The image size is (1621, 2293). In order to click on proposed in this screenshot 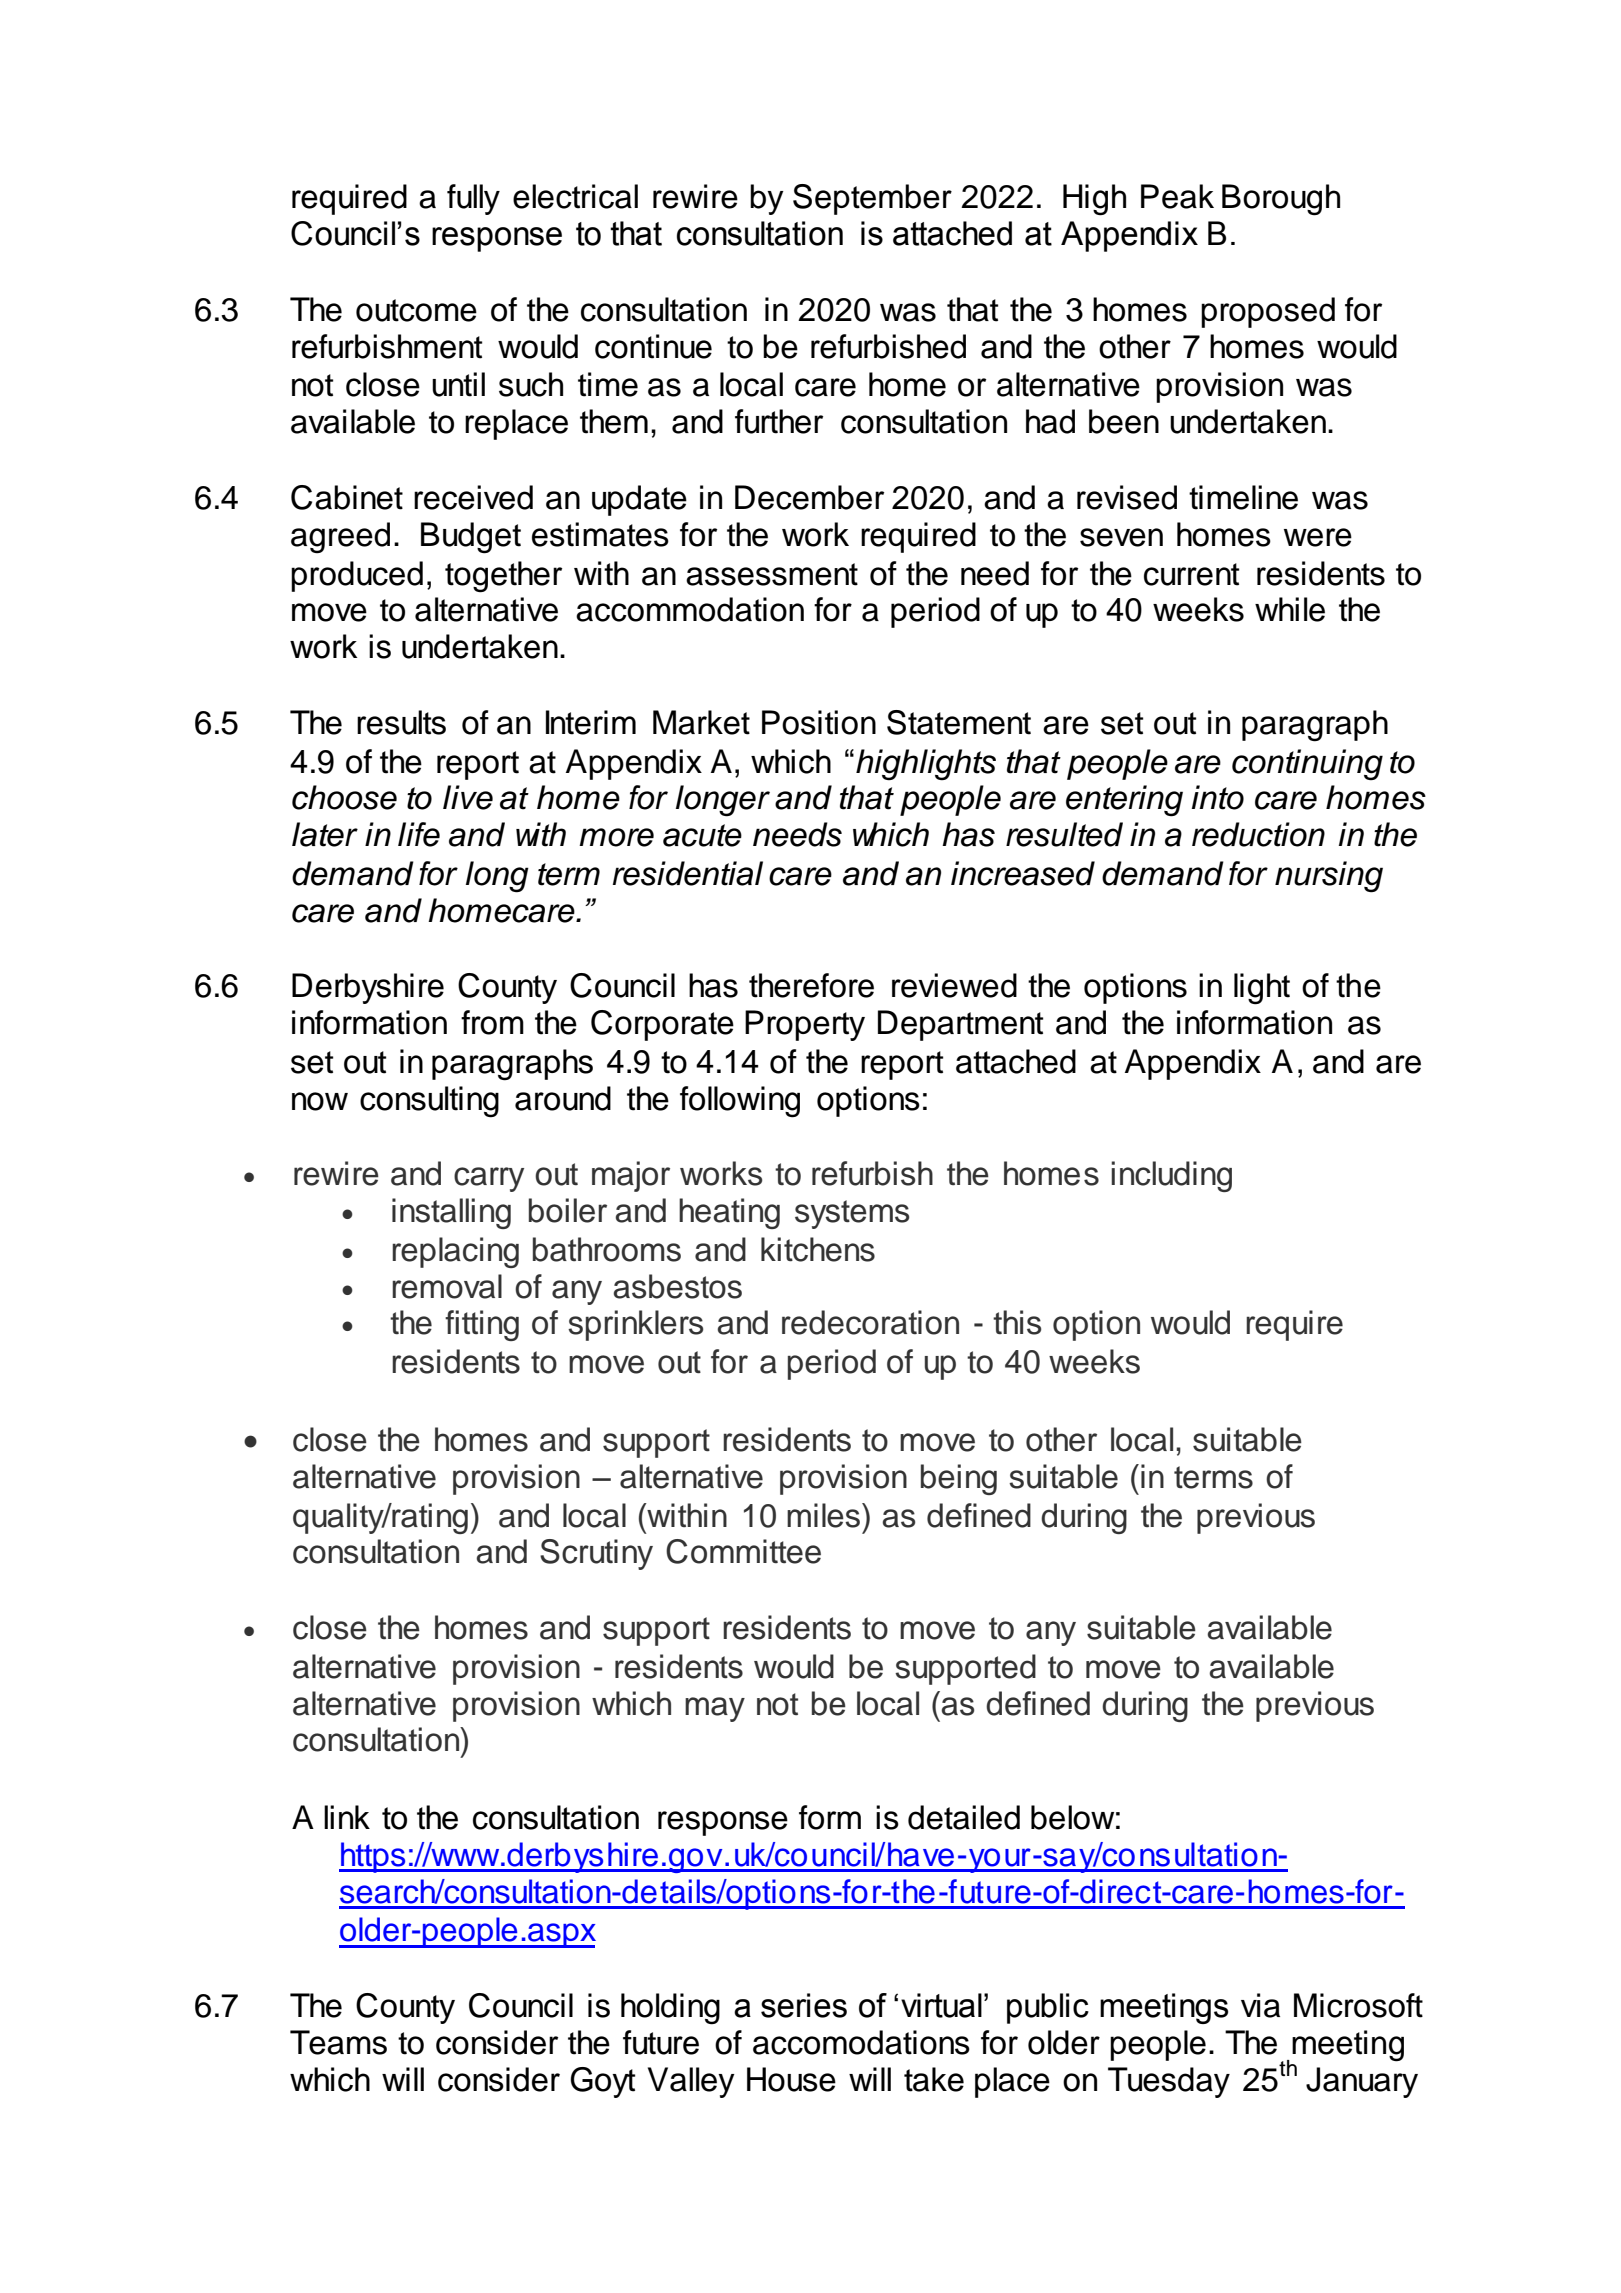, I will do `click(1268, 312)`.
